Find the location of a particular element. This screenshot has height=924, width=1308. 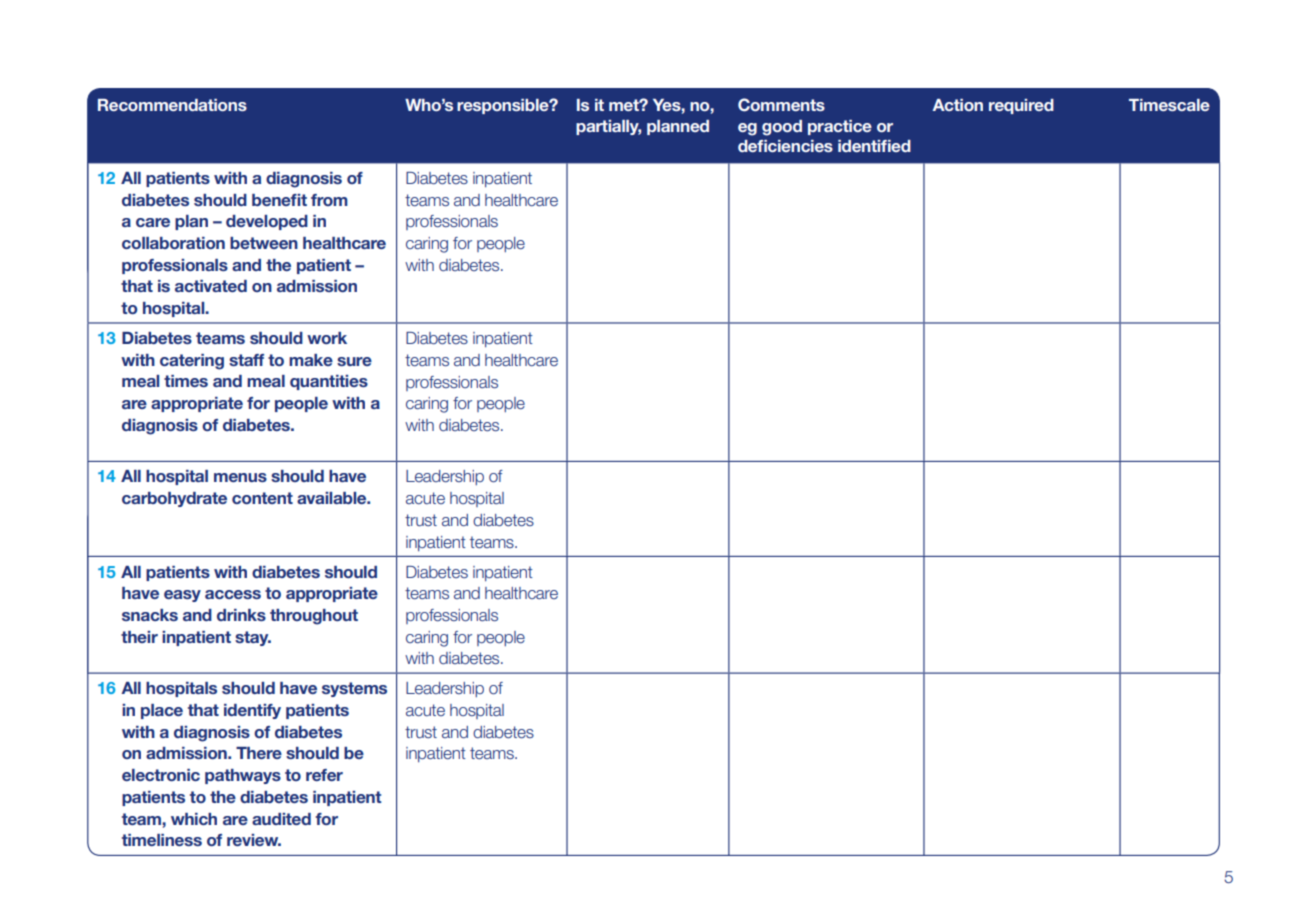

Recommendations is located at coordinates (172, 105).
